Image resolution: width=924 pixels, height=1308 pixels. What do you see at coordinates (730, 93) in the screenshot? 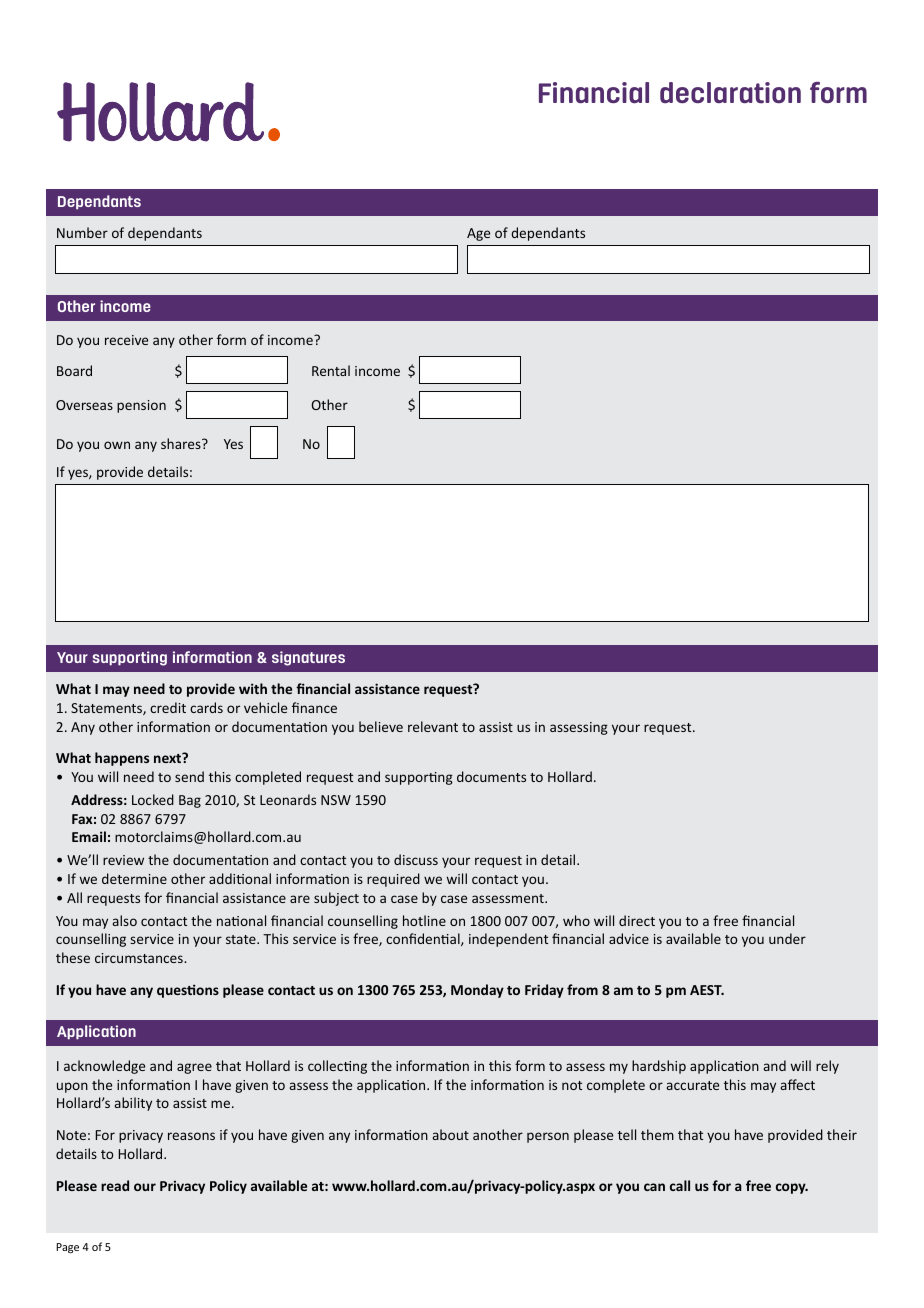
I see `declaration` at bounding box center [730, 93].
